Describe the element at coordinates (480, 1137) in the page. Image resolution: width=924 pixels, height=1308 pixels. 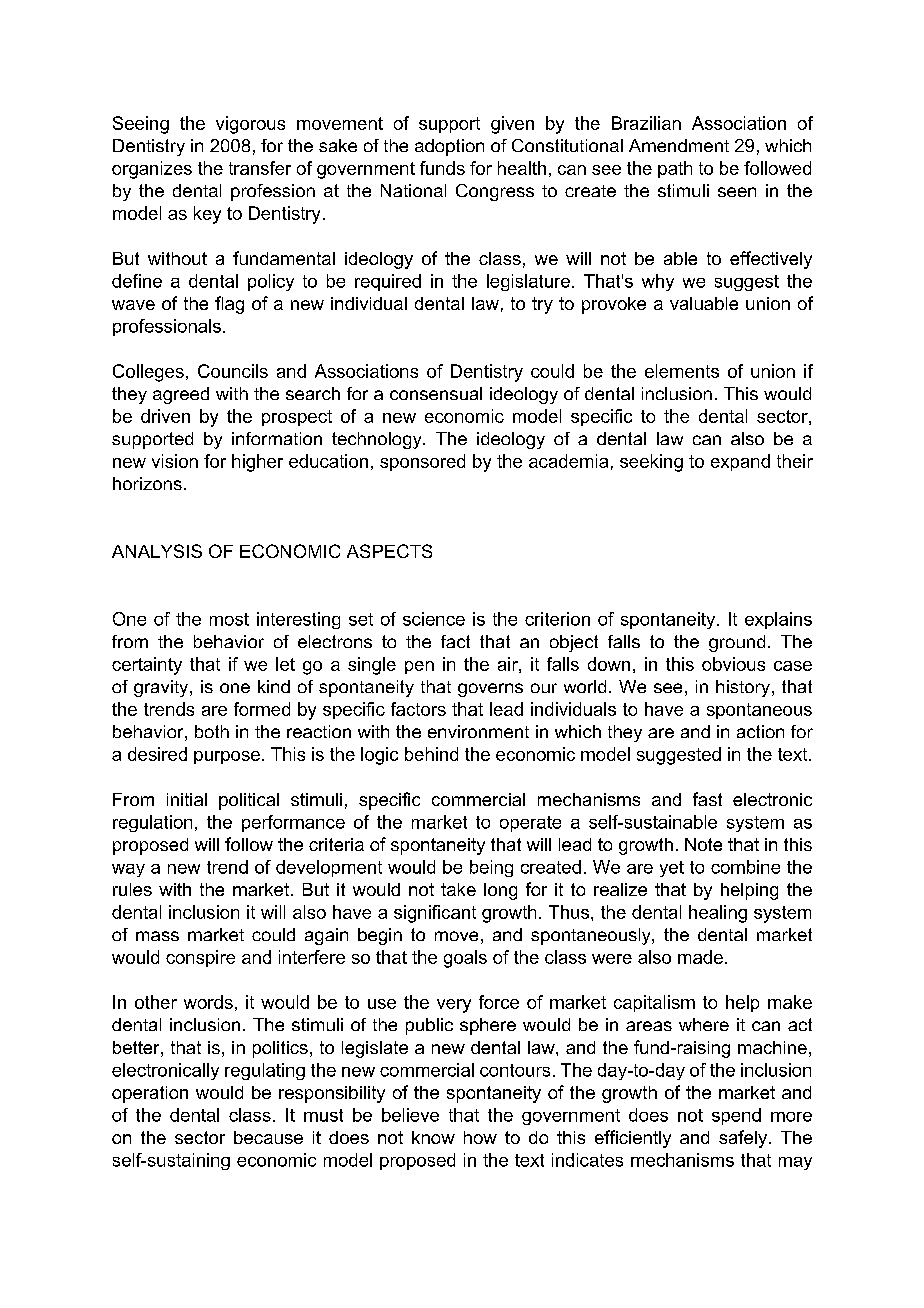
I see `how` at that location.
